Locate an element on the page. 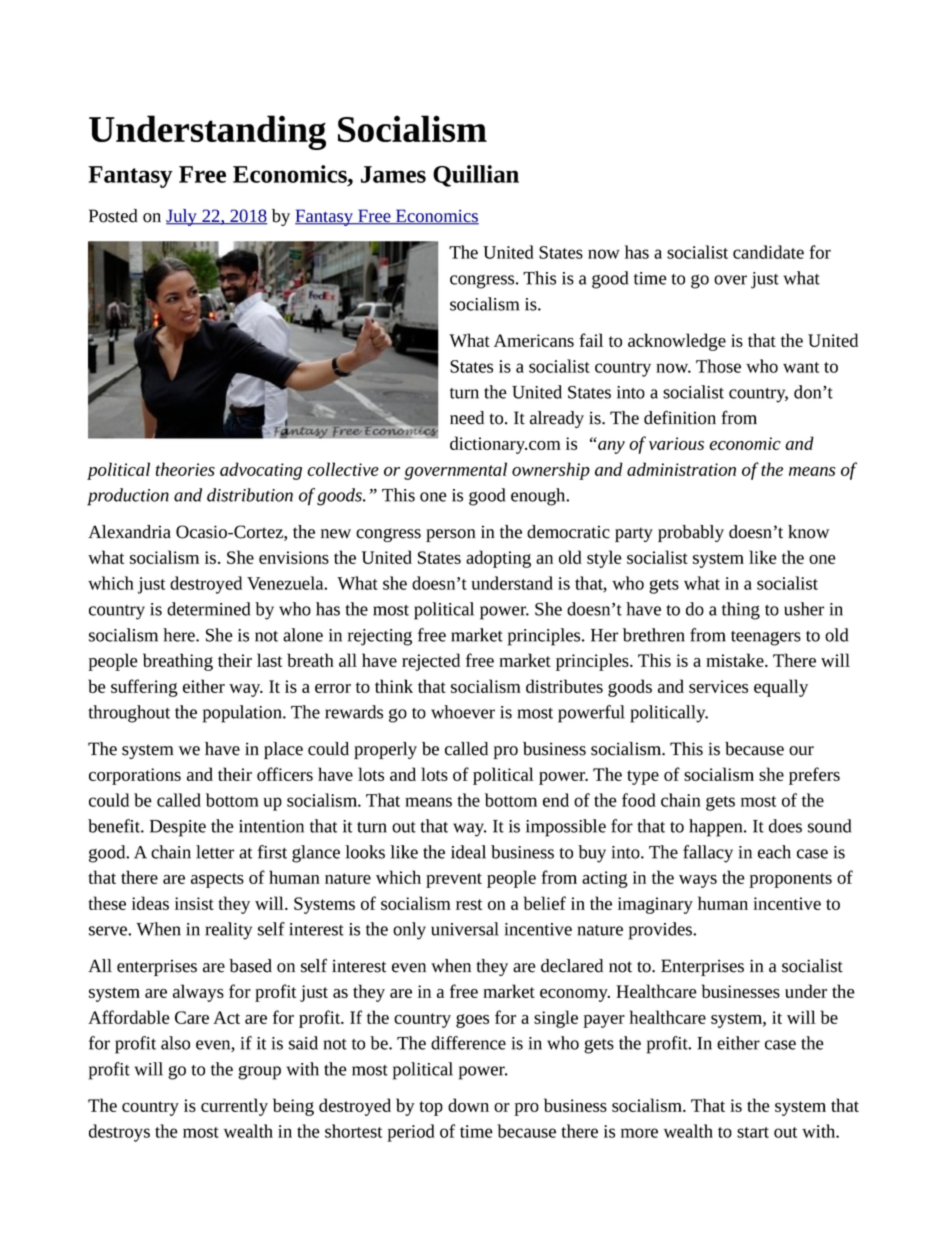 The height and width of the page is (1233, 952). determined is located at coordinates (208, 609).
